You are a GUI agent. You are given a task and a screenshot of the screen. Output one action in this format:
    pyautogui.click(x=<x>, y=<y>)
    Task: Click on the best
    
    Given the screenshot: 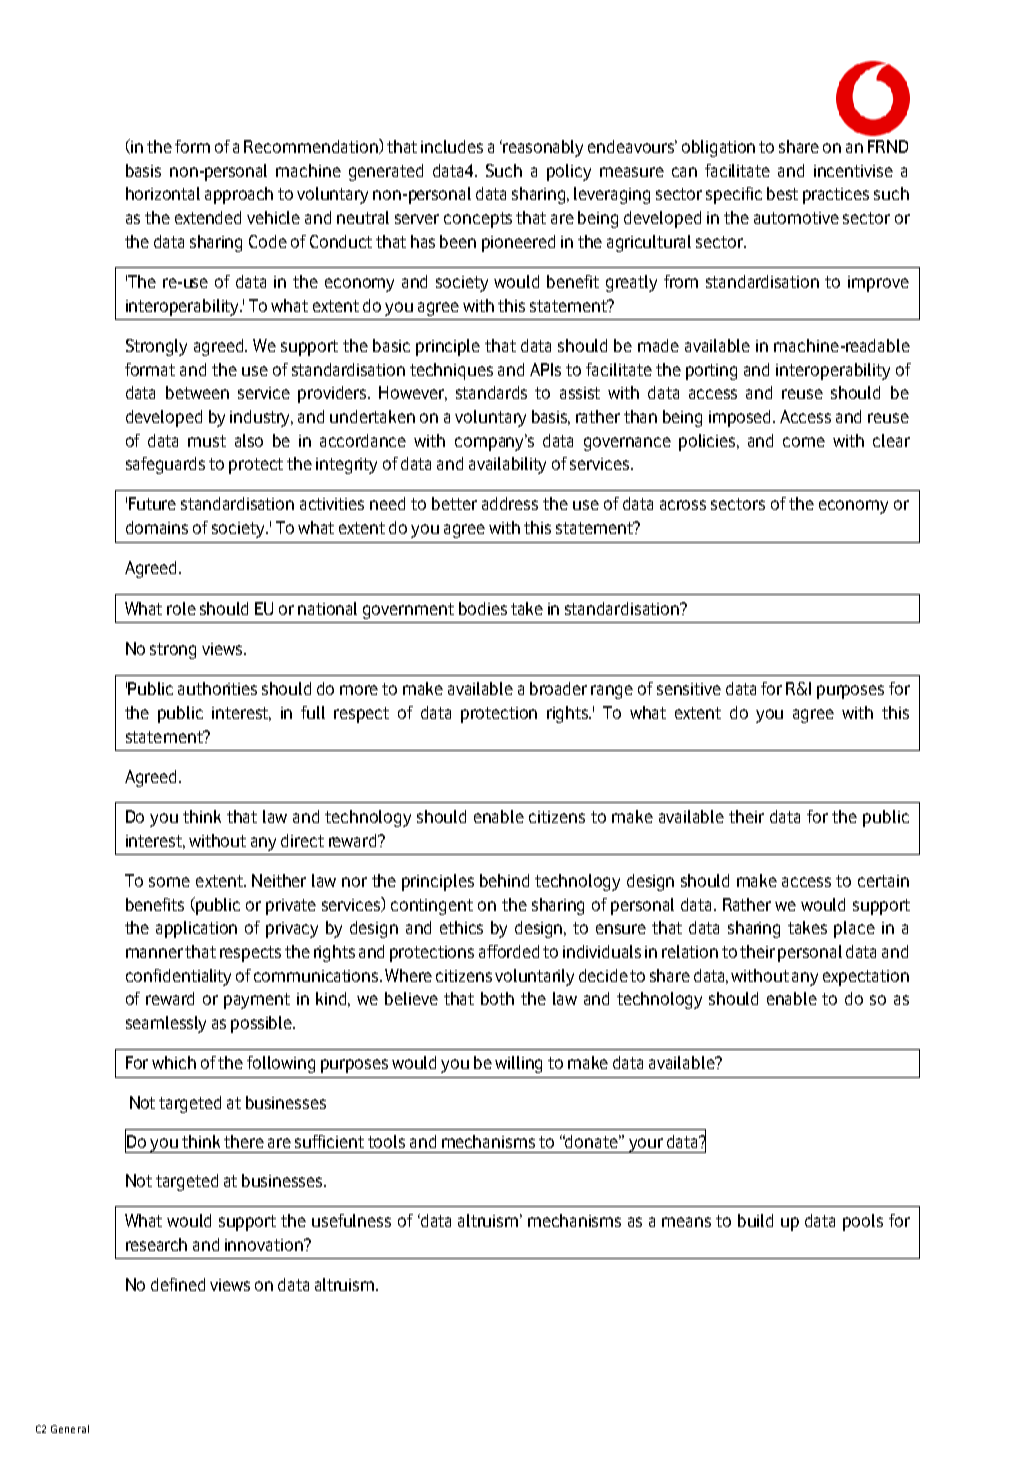 What is the action you would take?
    pyautogui.click(x=782, y=193)
